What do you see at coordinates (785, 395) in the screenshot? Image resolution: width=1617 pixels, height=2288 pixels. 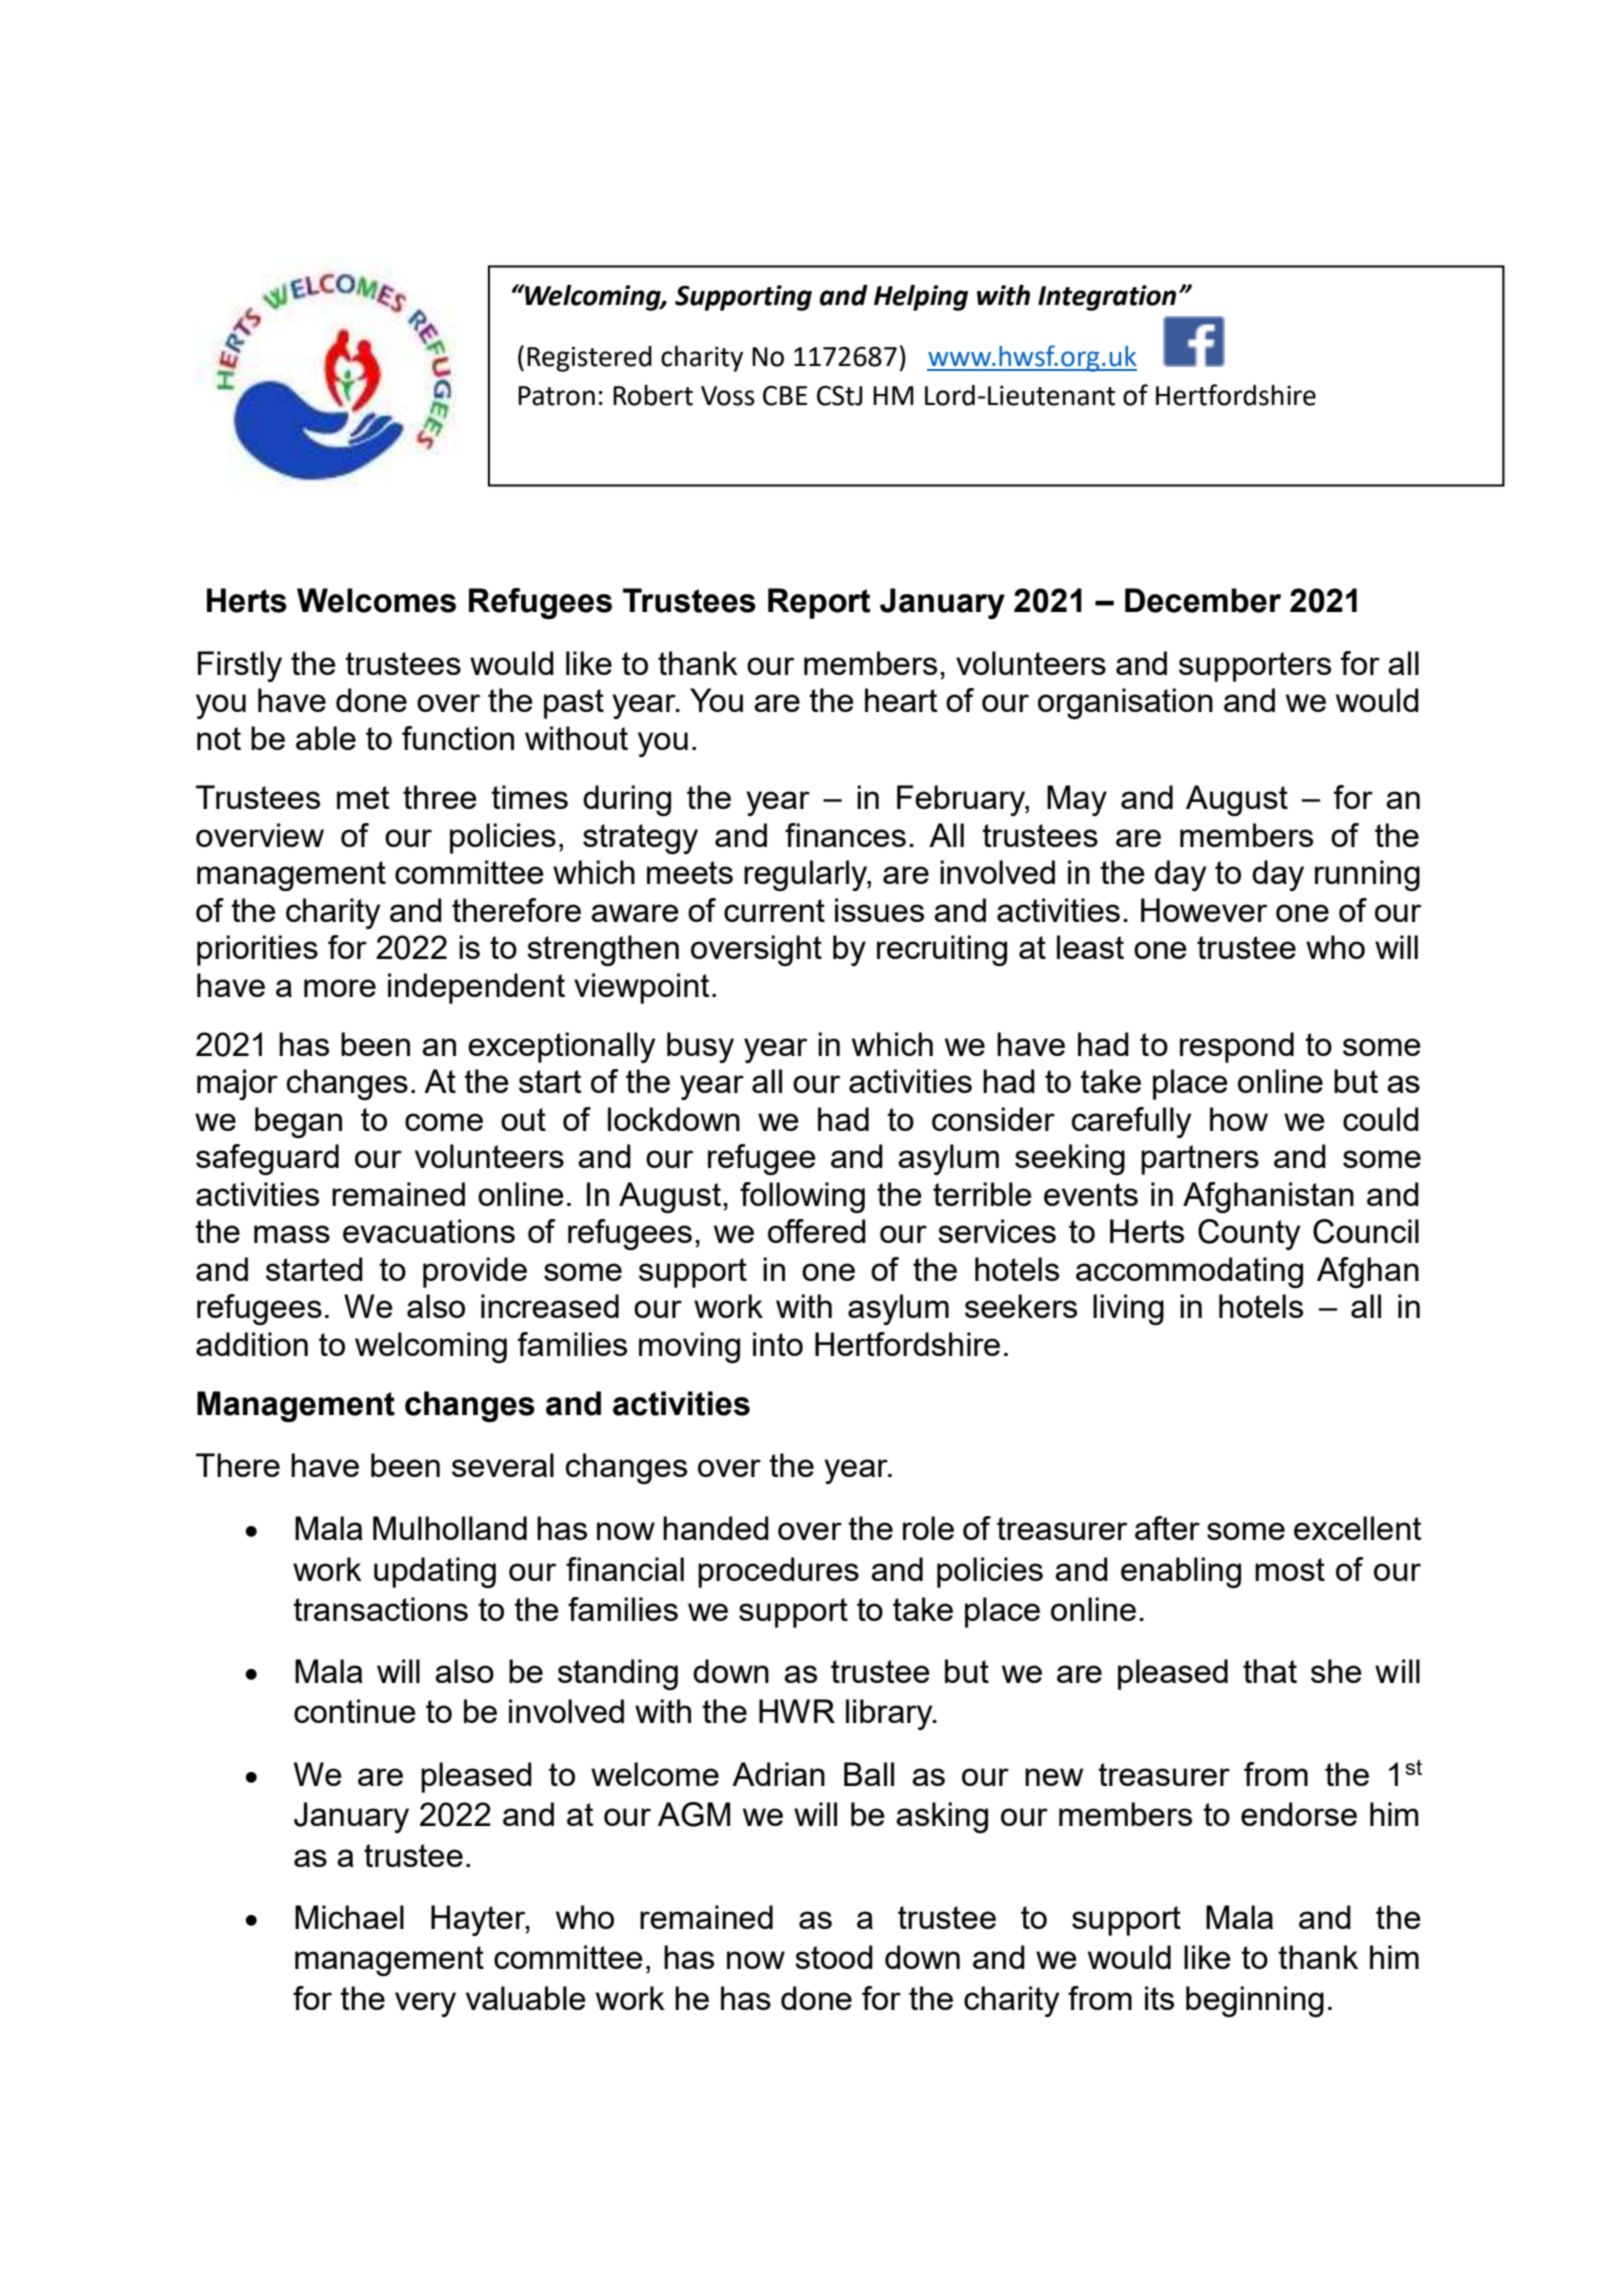 I see `CBE` at bounding box center [785, 395].
